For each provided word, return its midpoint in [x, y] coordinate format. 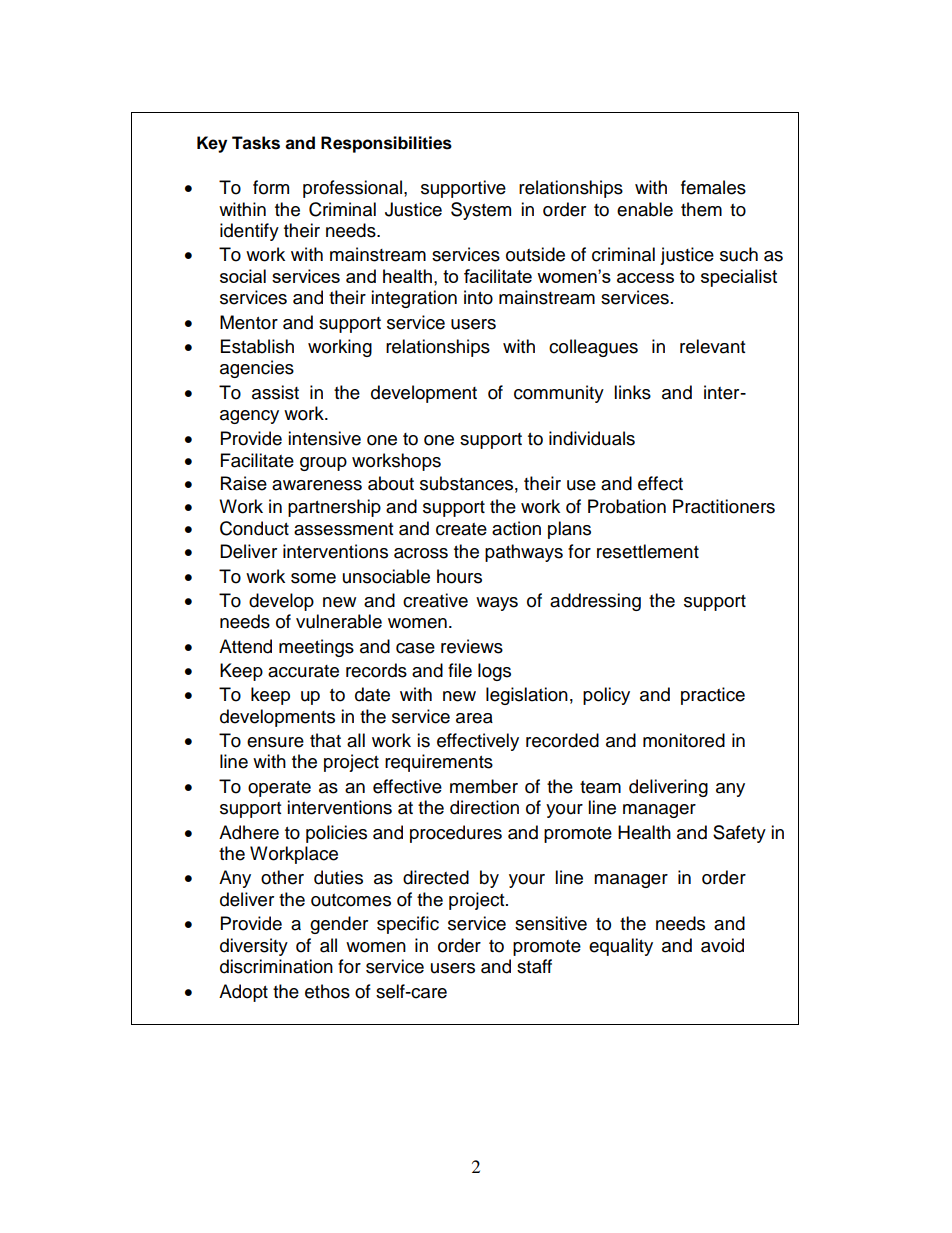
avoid [722, 945]
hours [459, 576]
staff [534, 966]
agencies [257, 369]
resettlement [648, 551]
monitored [684, 740]
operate [279, 789]
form [271, 187]
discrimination [276, 966]
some [313, 578]
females [713, 187]
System [481, 211]
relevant [712, 346]
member [484, 786]
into [478, 297]
